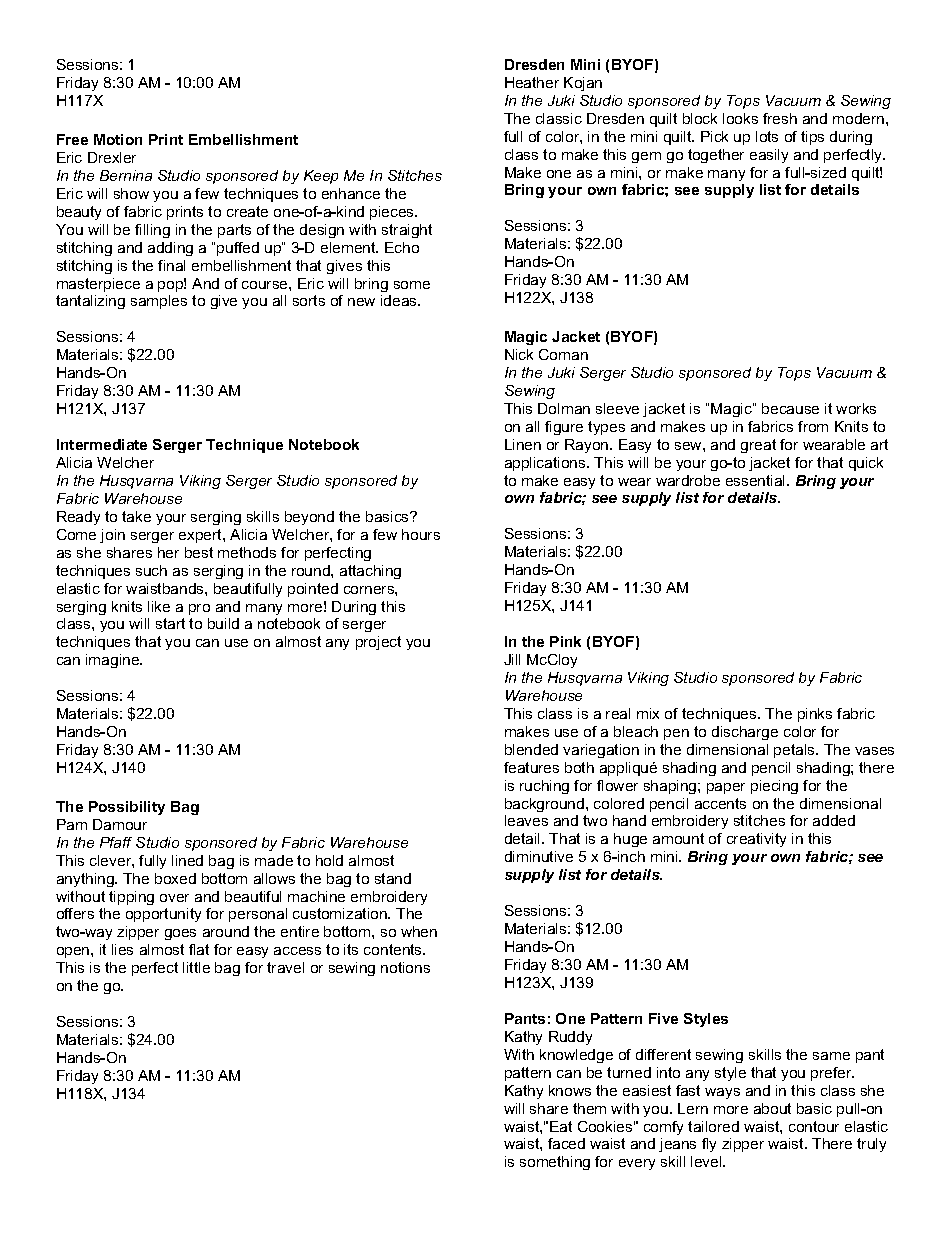  I want to click on Motion, so click(118, 139).
